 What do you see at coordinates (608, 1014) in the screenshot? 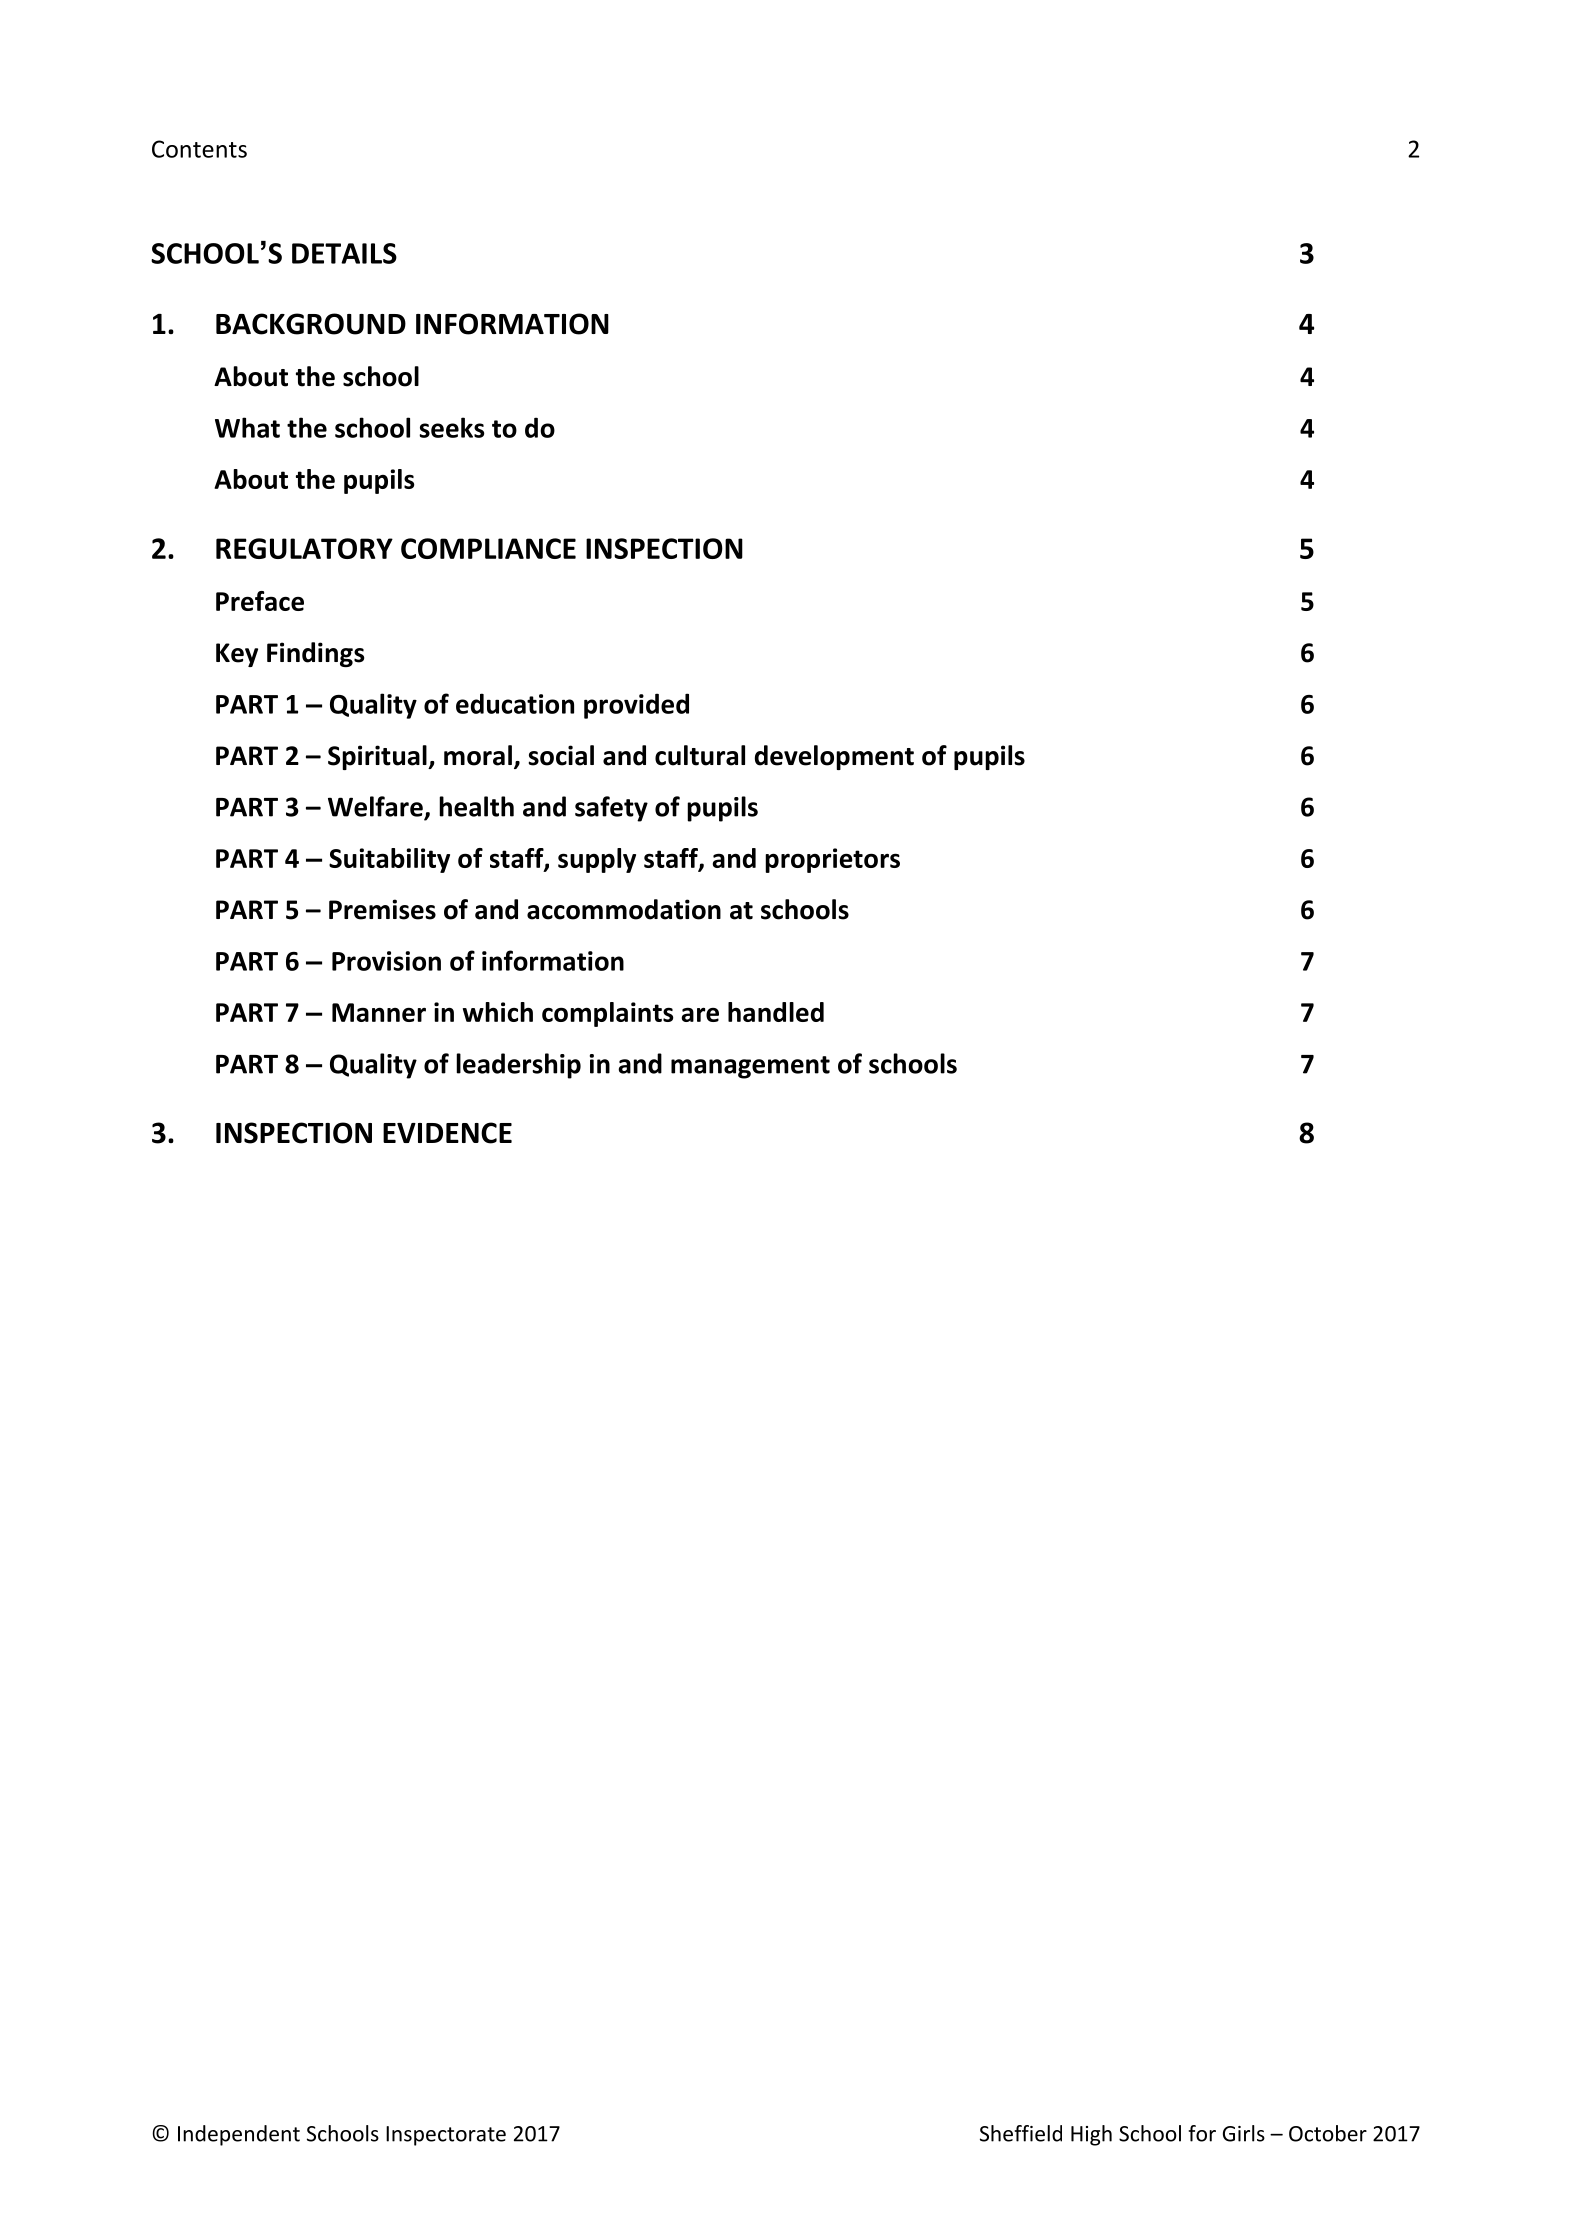
I see `complaints` at bounding box center [608, 1014].
